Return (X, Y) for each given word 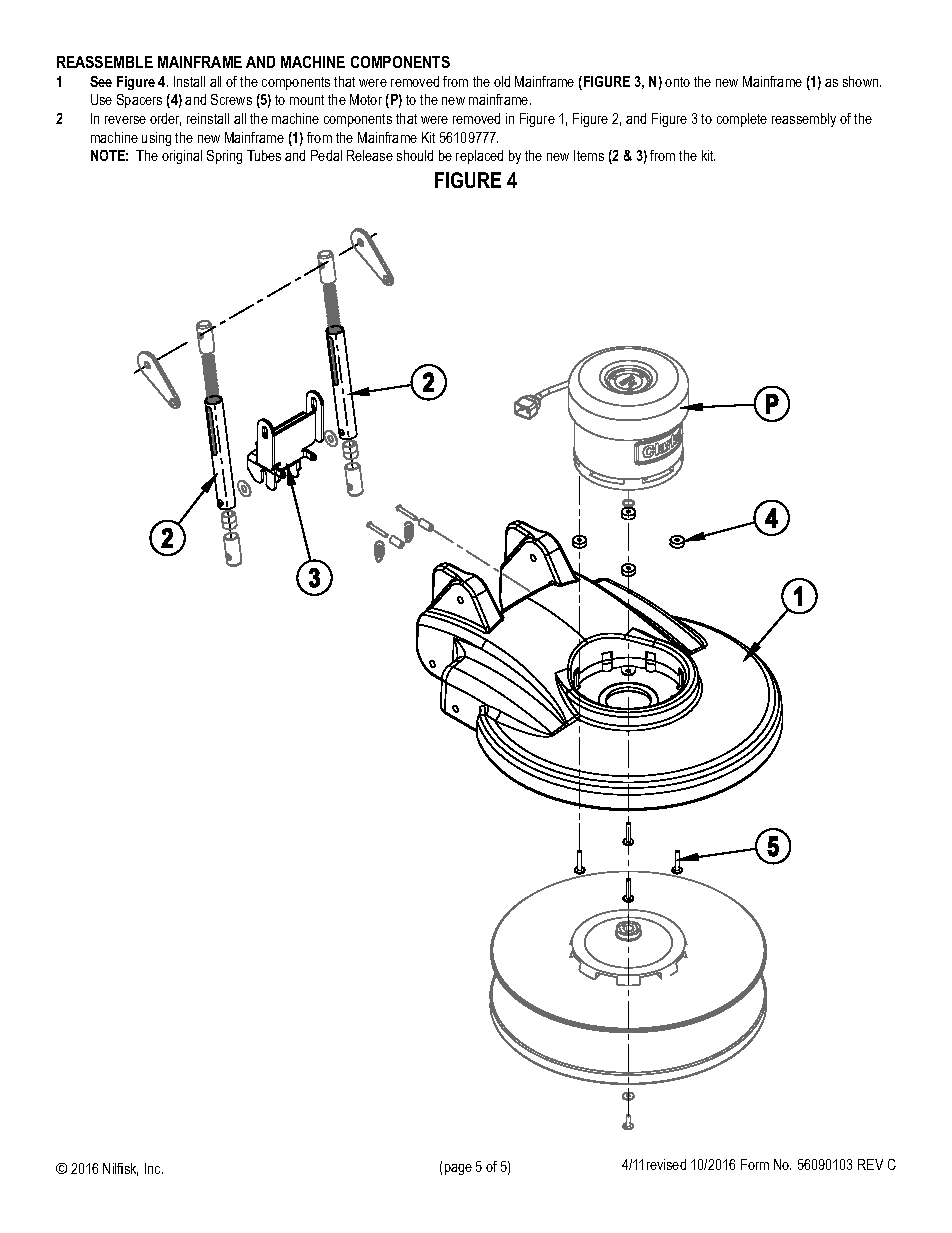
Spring (224, 157)
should (415, 155)
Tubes (264, 155)
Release (370, 155)
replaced (479, 157)
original (182, 157)
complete (742, 120)
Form (755, 1164)
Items (589, 155)
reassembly (804, 120)
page (458, 1169)
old (502, 81)
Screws (231, 99)
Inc (154, 1168)
